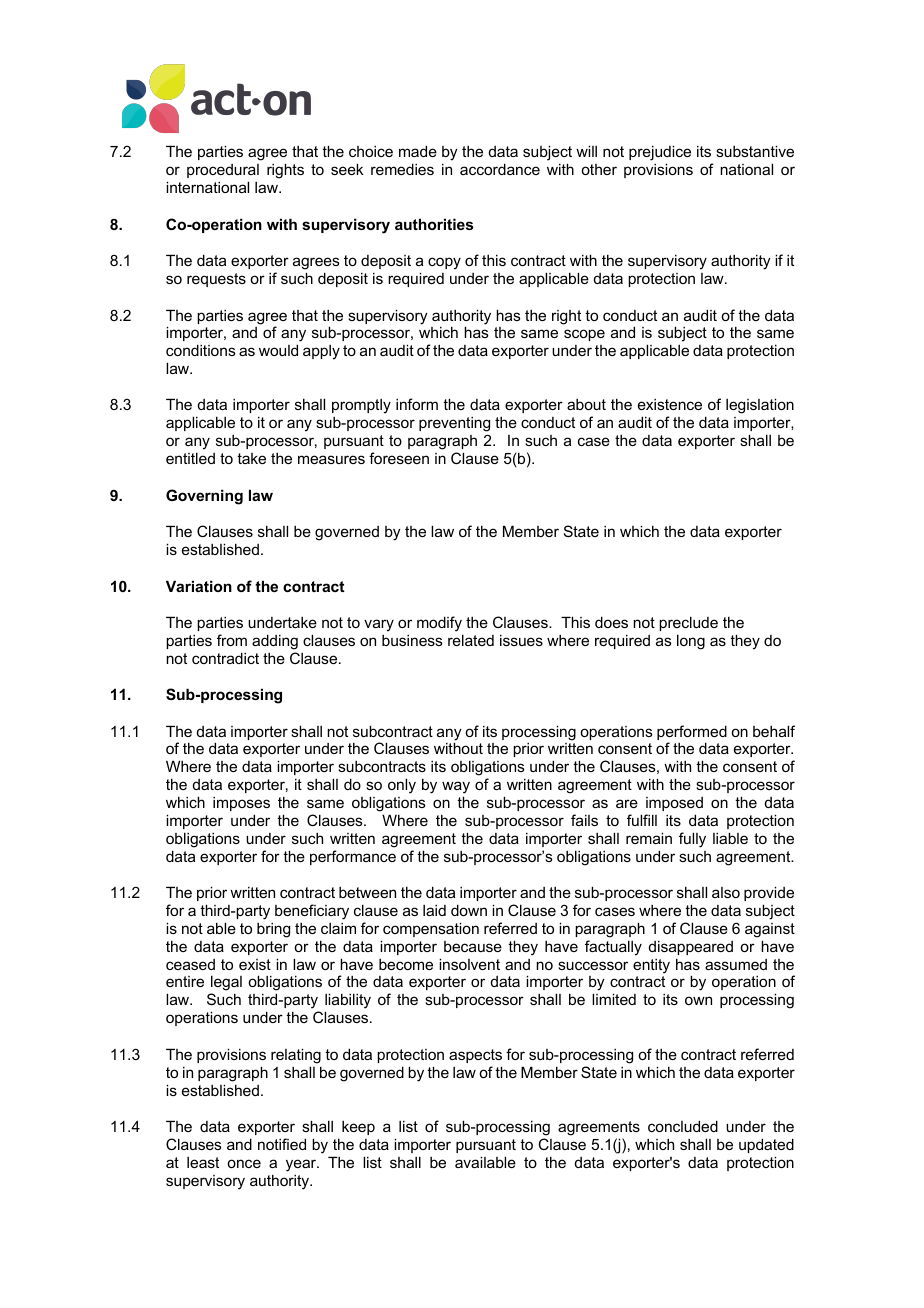 This screenshot has height=1308, width=924. I want to click on legislation, so click(760, 406).
